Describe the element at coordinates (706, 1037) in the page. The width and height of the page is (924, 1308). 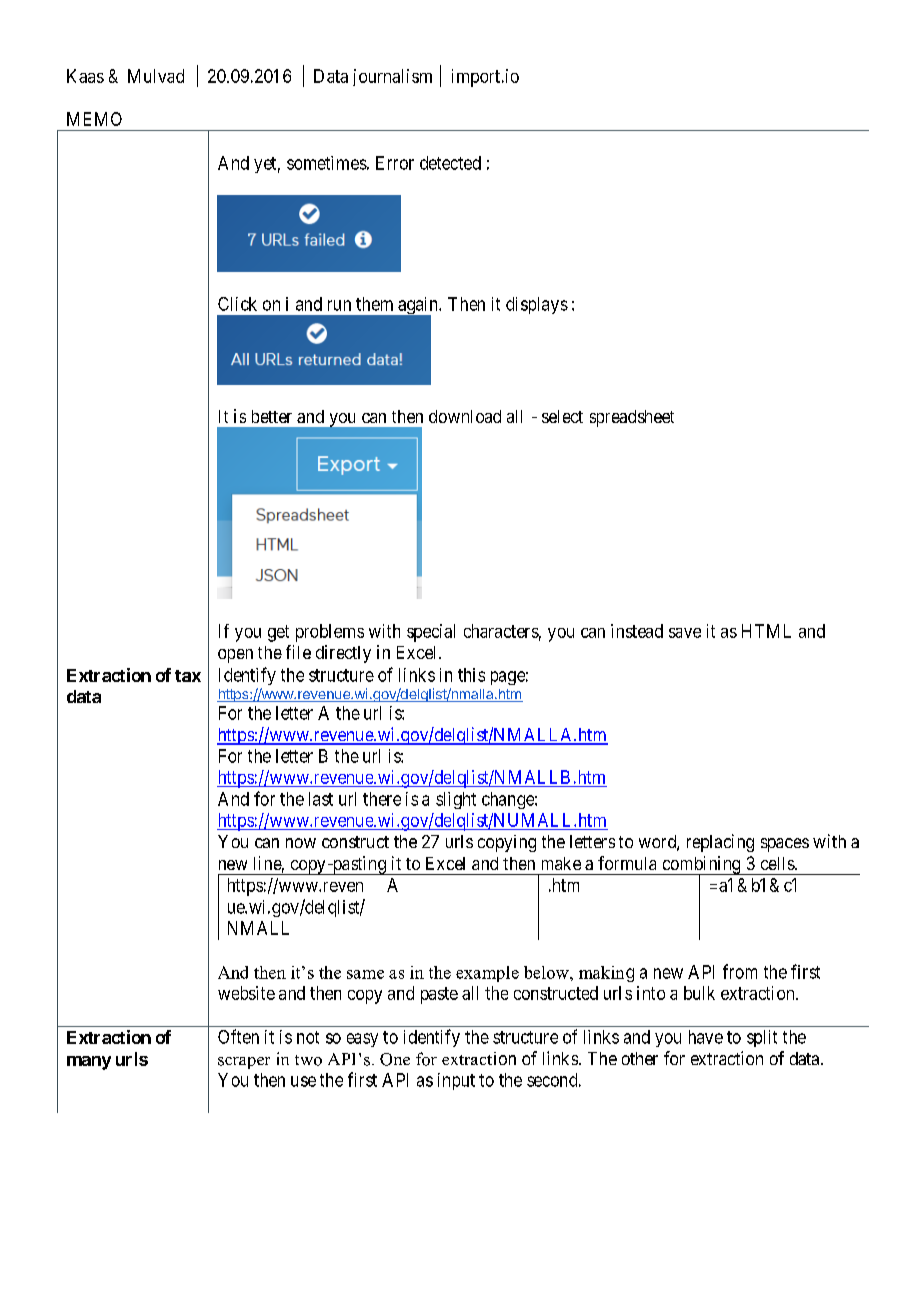
I see `have` at that location.
